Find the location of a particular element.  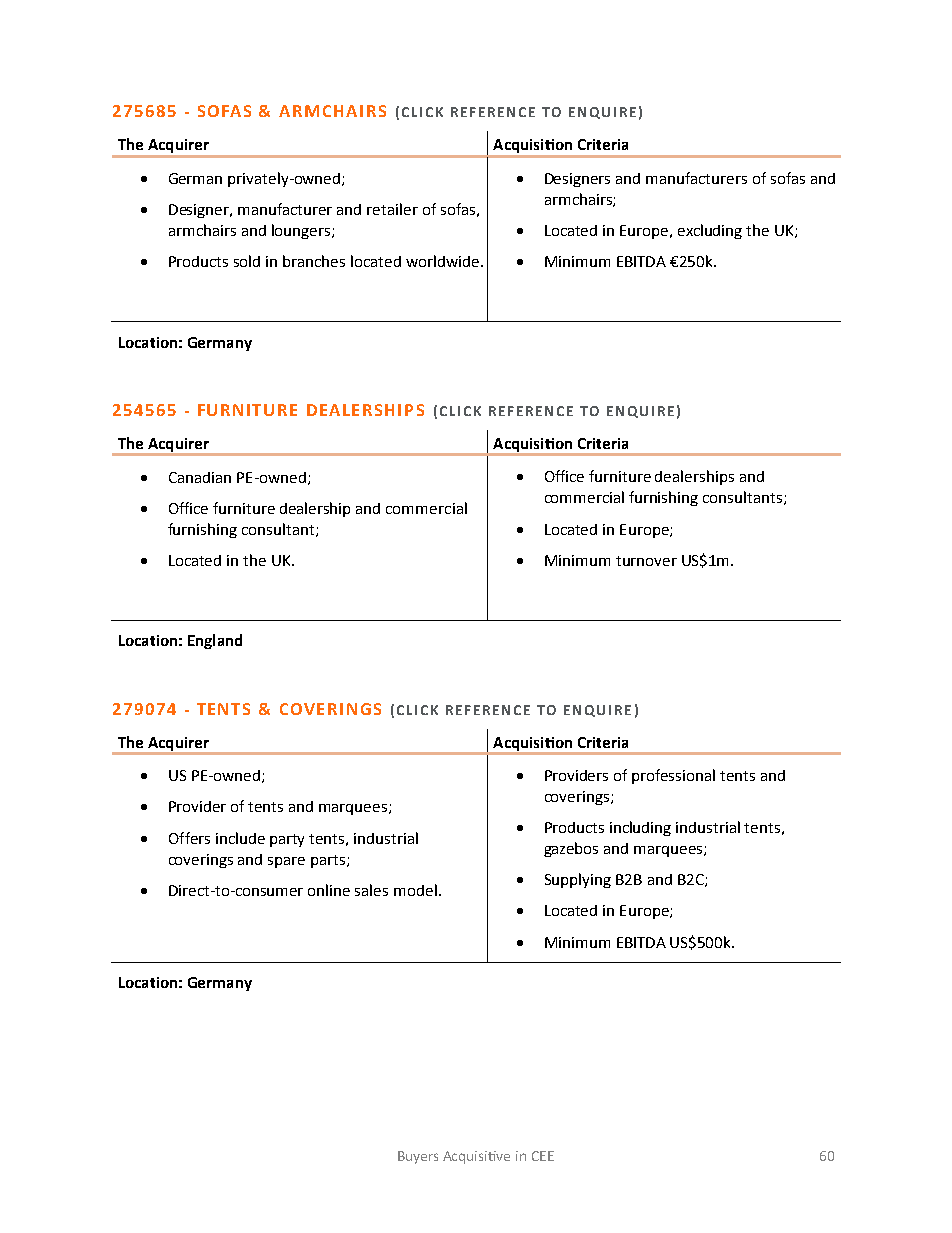

including is located at coordinates (640, 828).
